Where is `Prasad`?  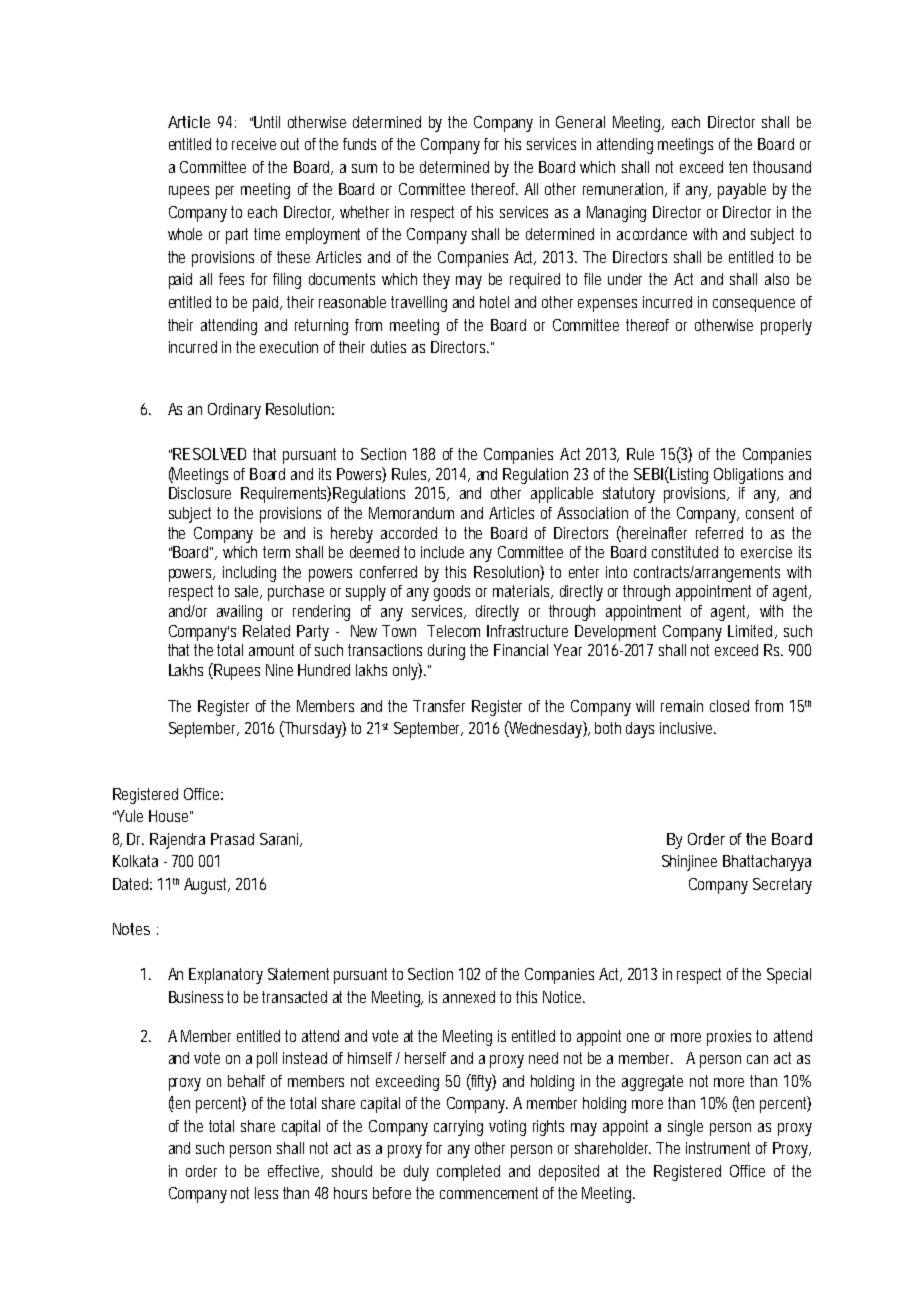 Prasad is located at coordinates (232, 839).
